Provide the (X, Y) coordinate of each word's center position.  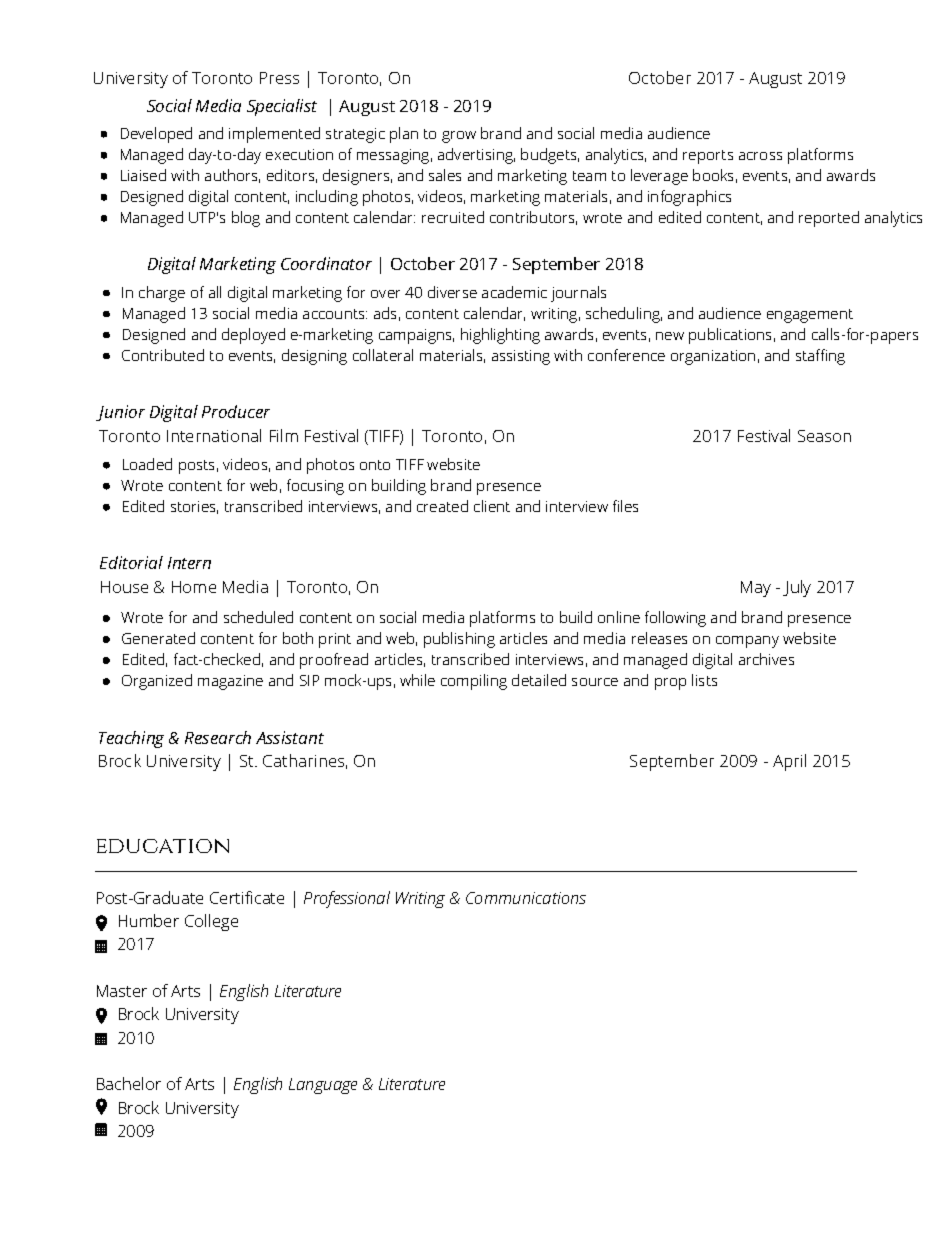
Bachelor (129, 1083)
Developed (156, 135)
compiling (474, 682)
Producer (236, 411)
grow (459, 137)
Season (824, 436)
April (789, 762)
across (760, 156)
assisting (521, 357)
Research (218, 737)
